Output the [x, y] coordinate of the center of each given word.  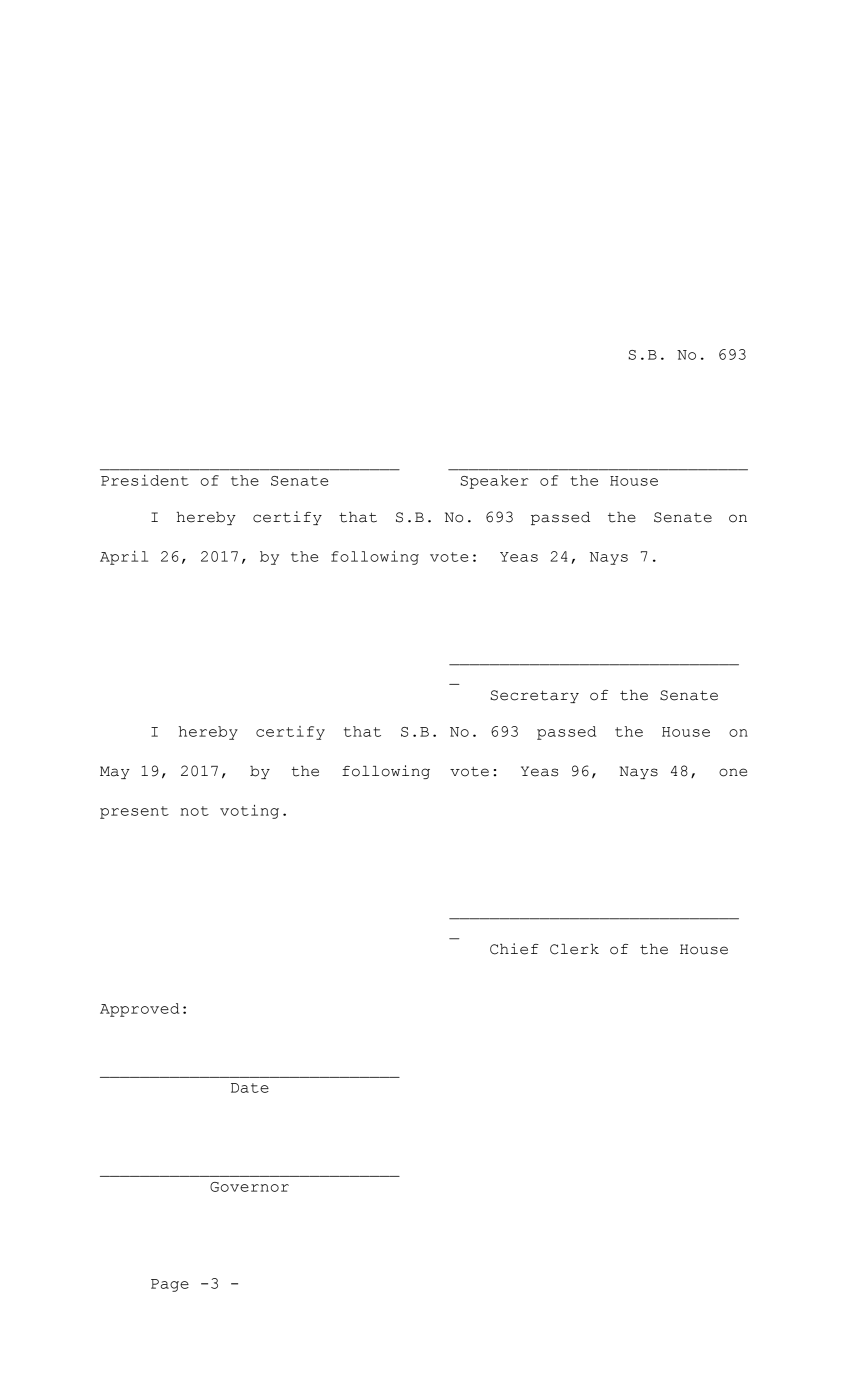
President [145, 480]
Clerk [574, 949]
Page [170, 1285]
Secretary [535, 696]
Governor [249, 1187]
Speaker [495, 482]
